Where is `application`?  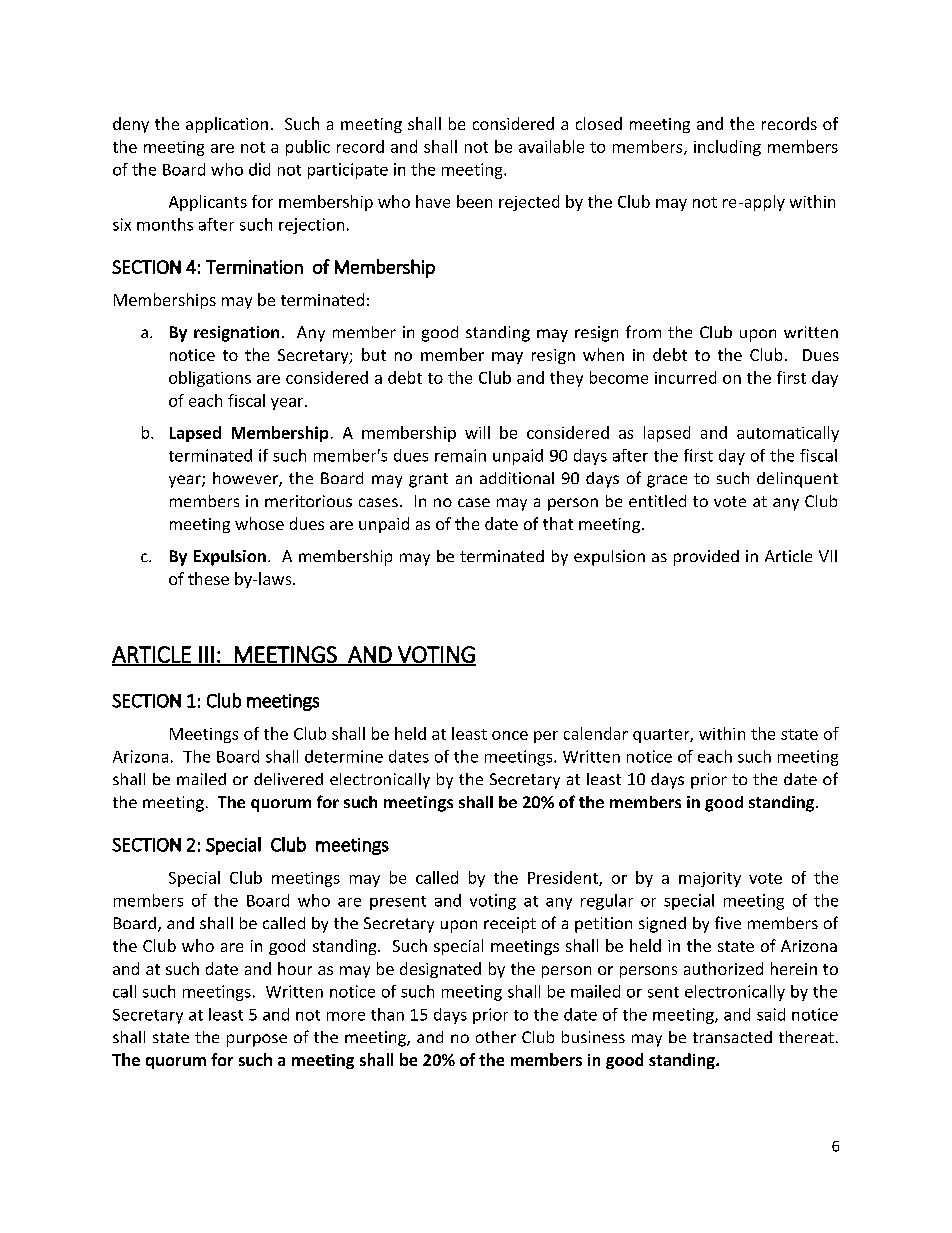 application is located at coordinates (227, 125).
